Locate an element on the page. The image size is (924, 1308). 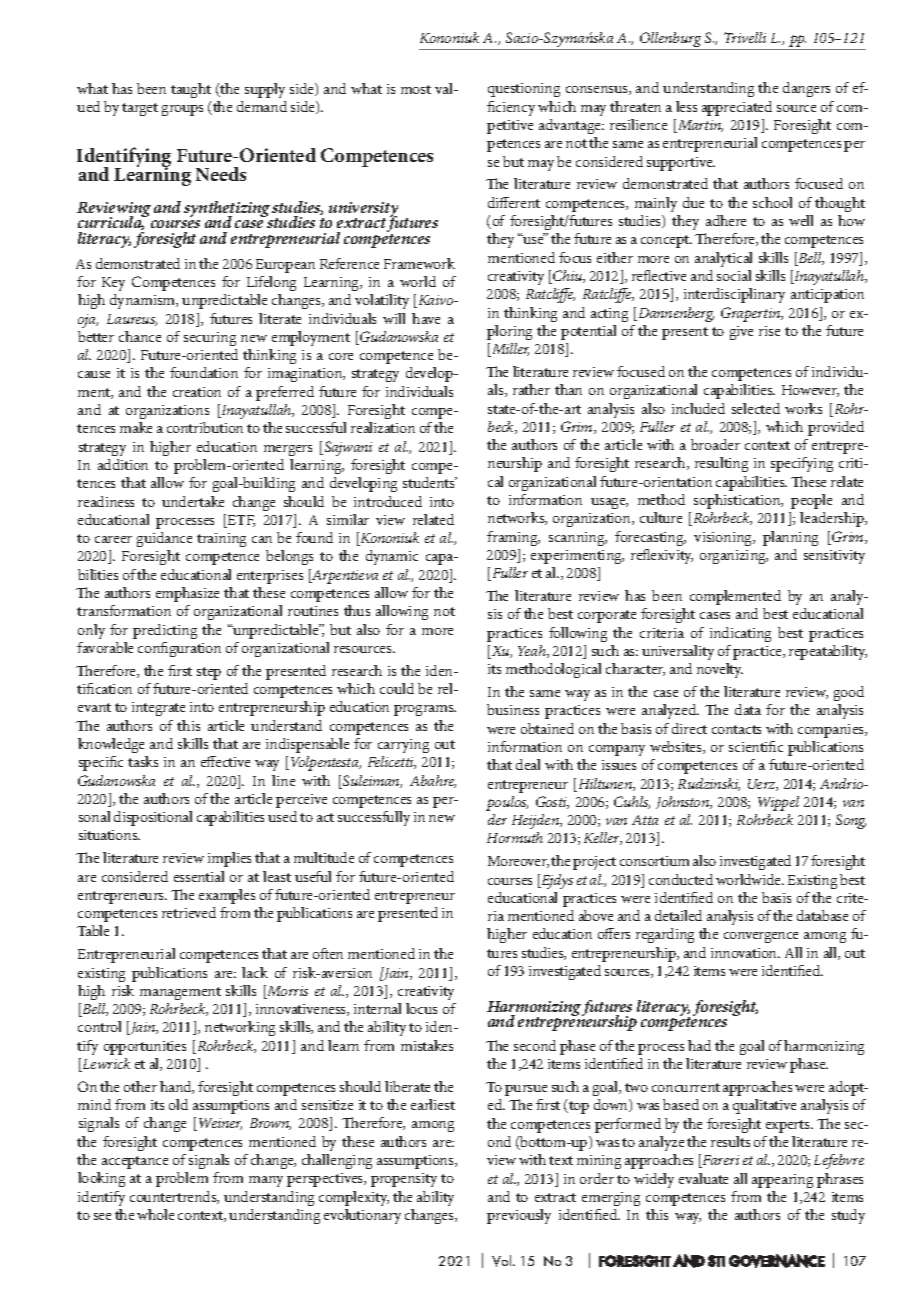
groups is located at coordinates (182, 110).
